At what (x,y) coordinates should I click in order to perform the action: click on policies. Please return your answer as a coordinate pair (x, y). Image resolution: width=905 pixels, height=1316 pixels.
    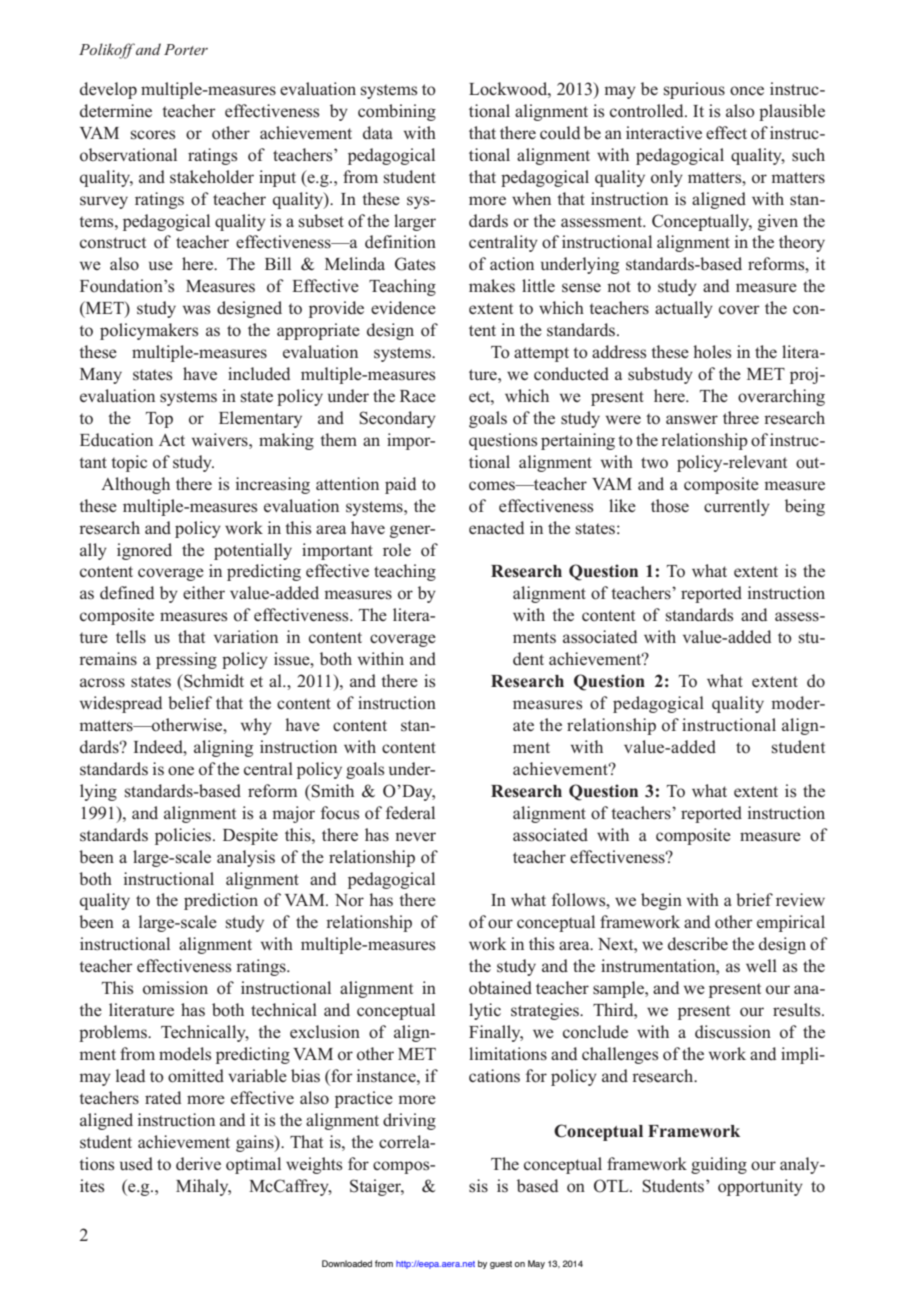
    Looking at the image, I should click on (184, 836).
